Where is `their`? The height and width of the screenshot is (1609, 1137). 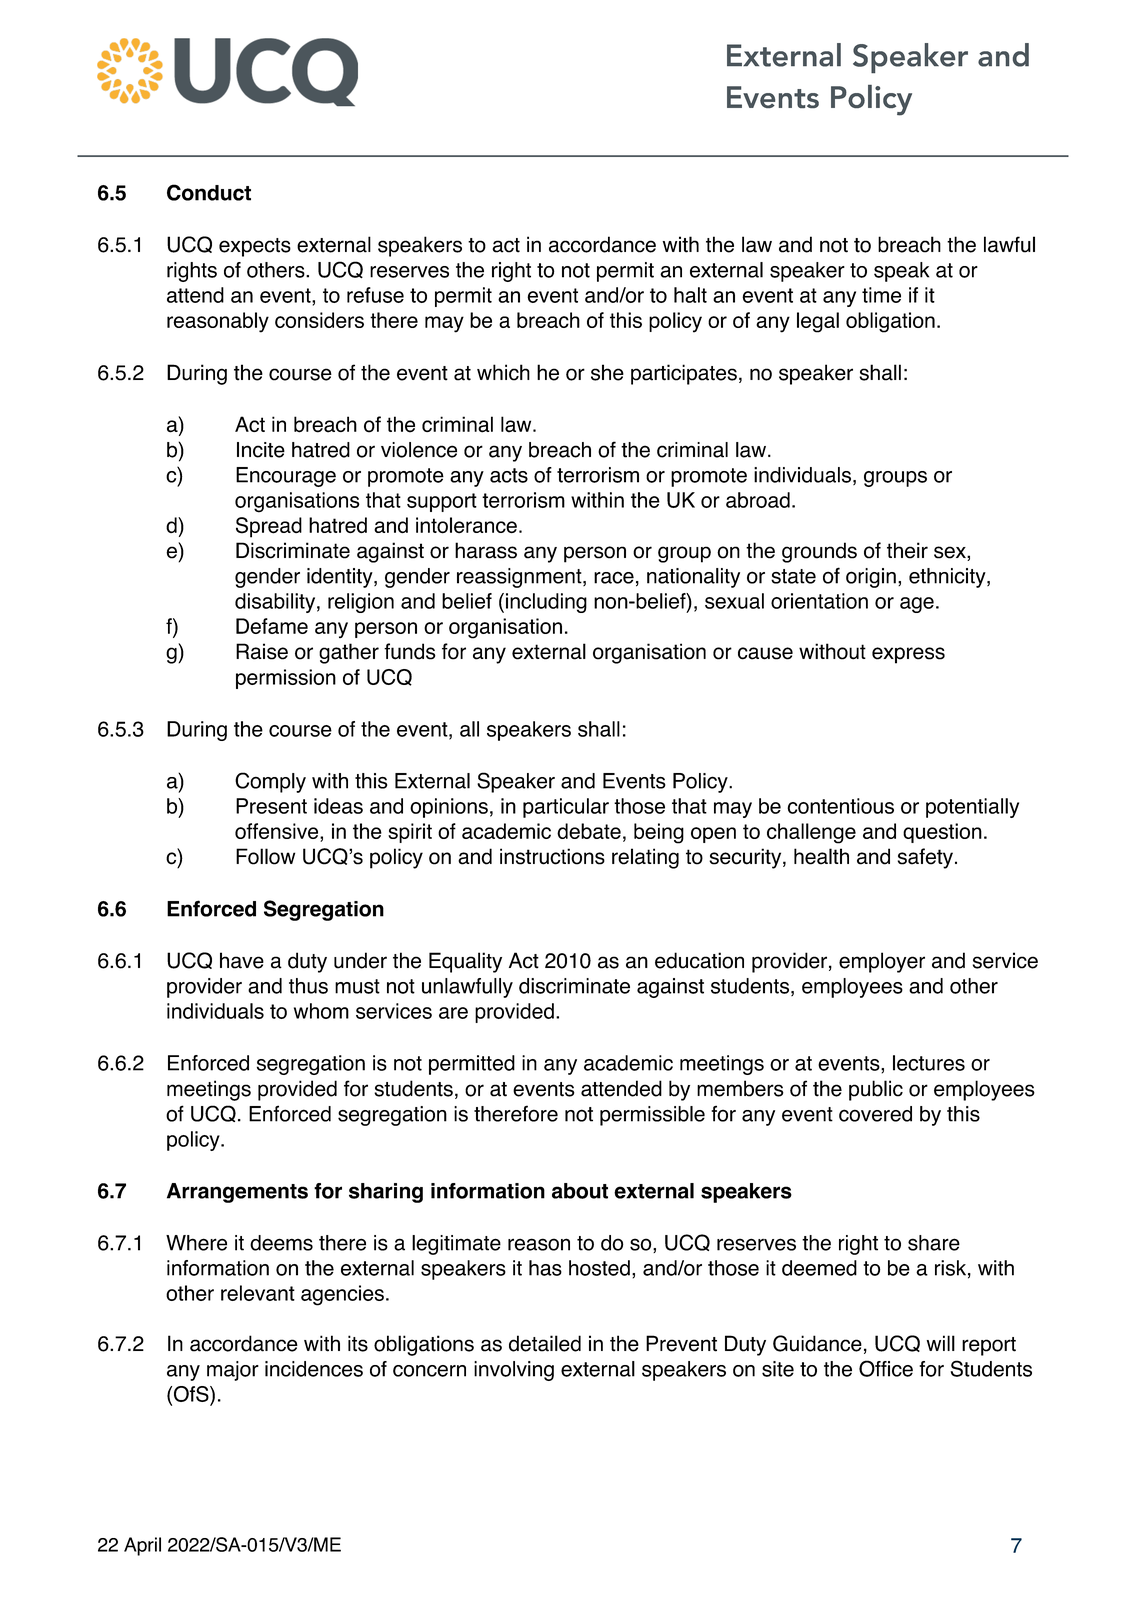 their is located at coordinates (907, 550).
